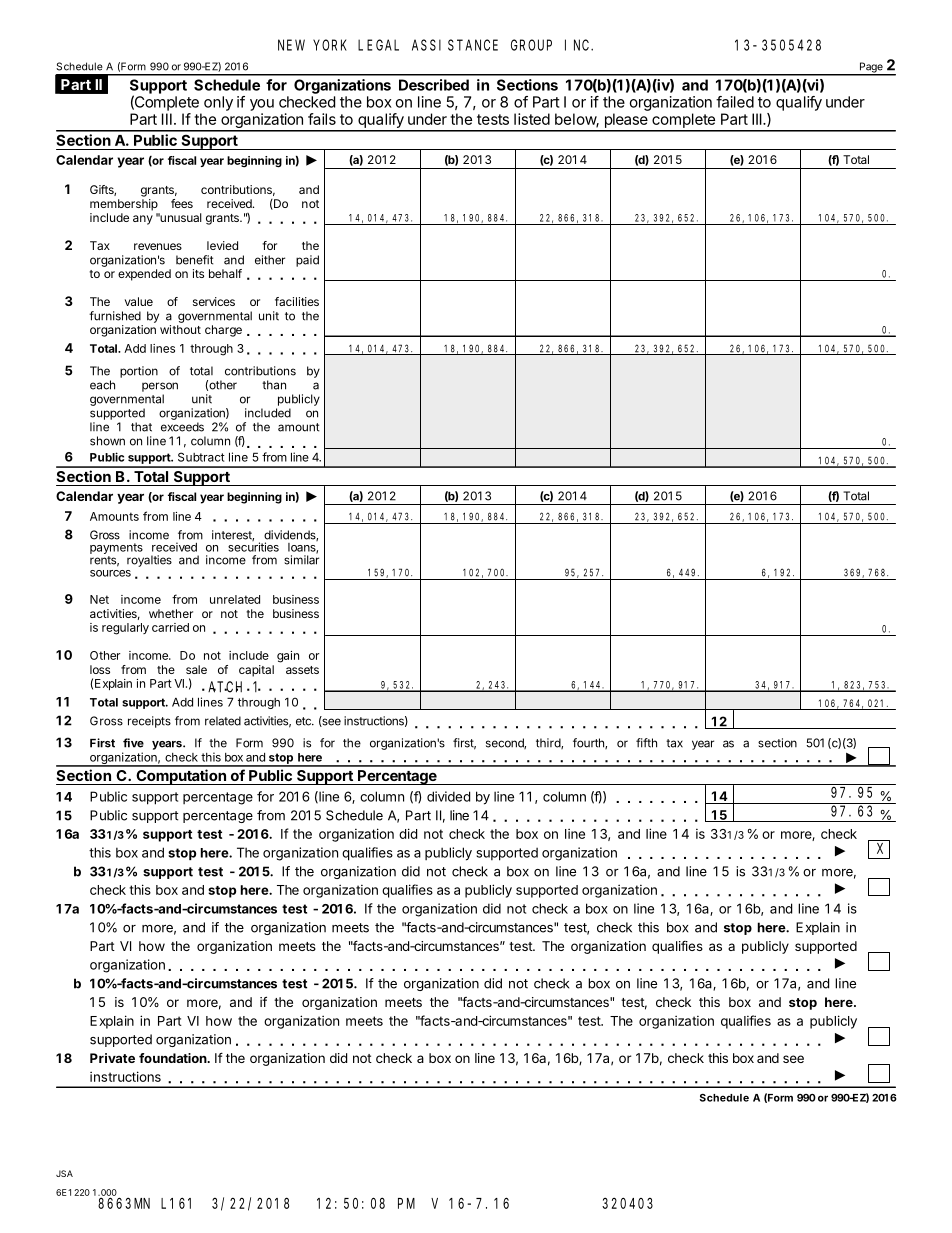  I want to click on Described, so click(434, 85).
